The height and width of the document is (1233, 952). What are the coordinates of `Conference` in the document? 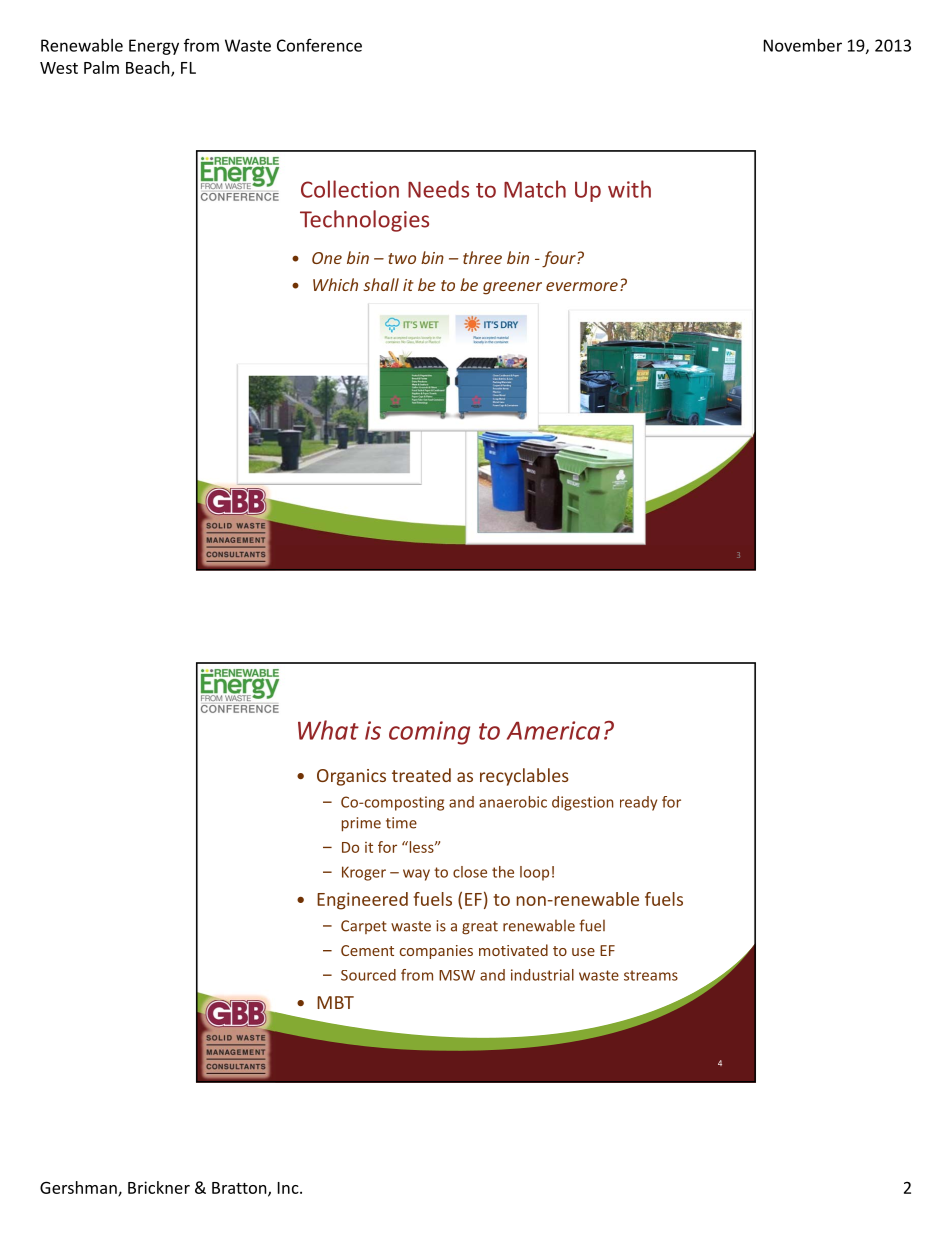 It's located at (319, 45).
